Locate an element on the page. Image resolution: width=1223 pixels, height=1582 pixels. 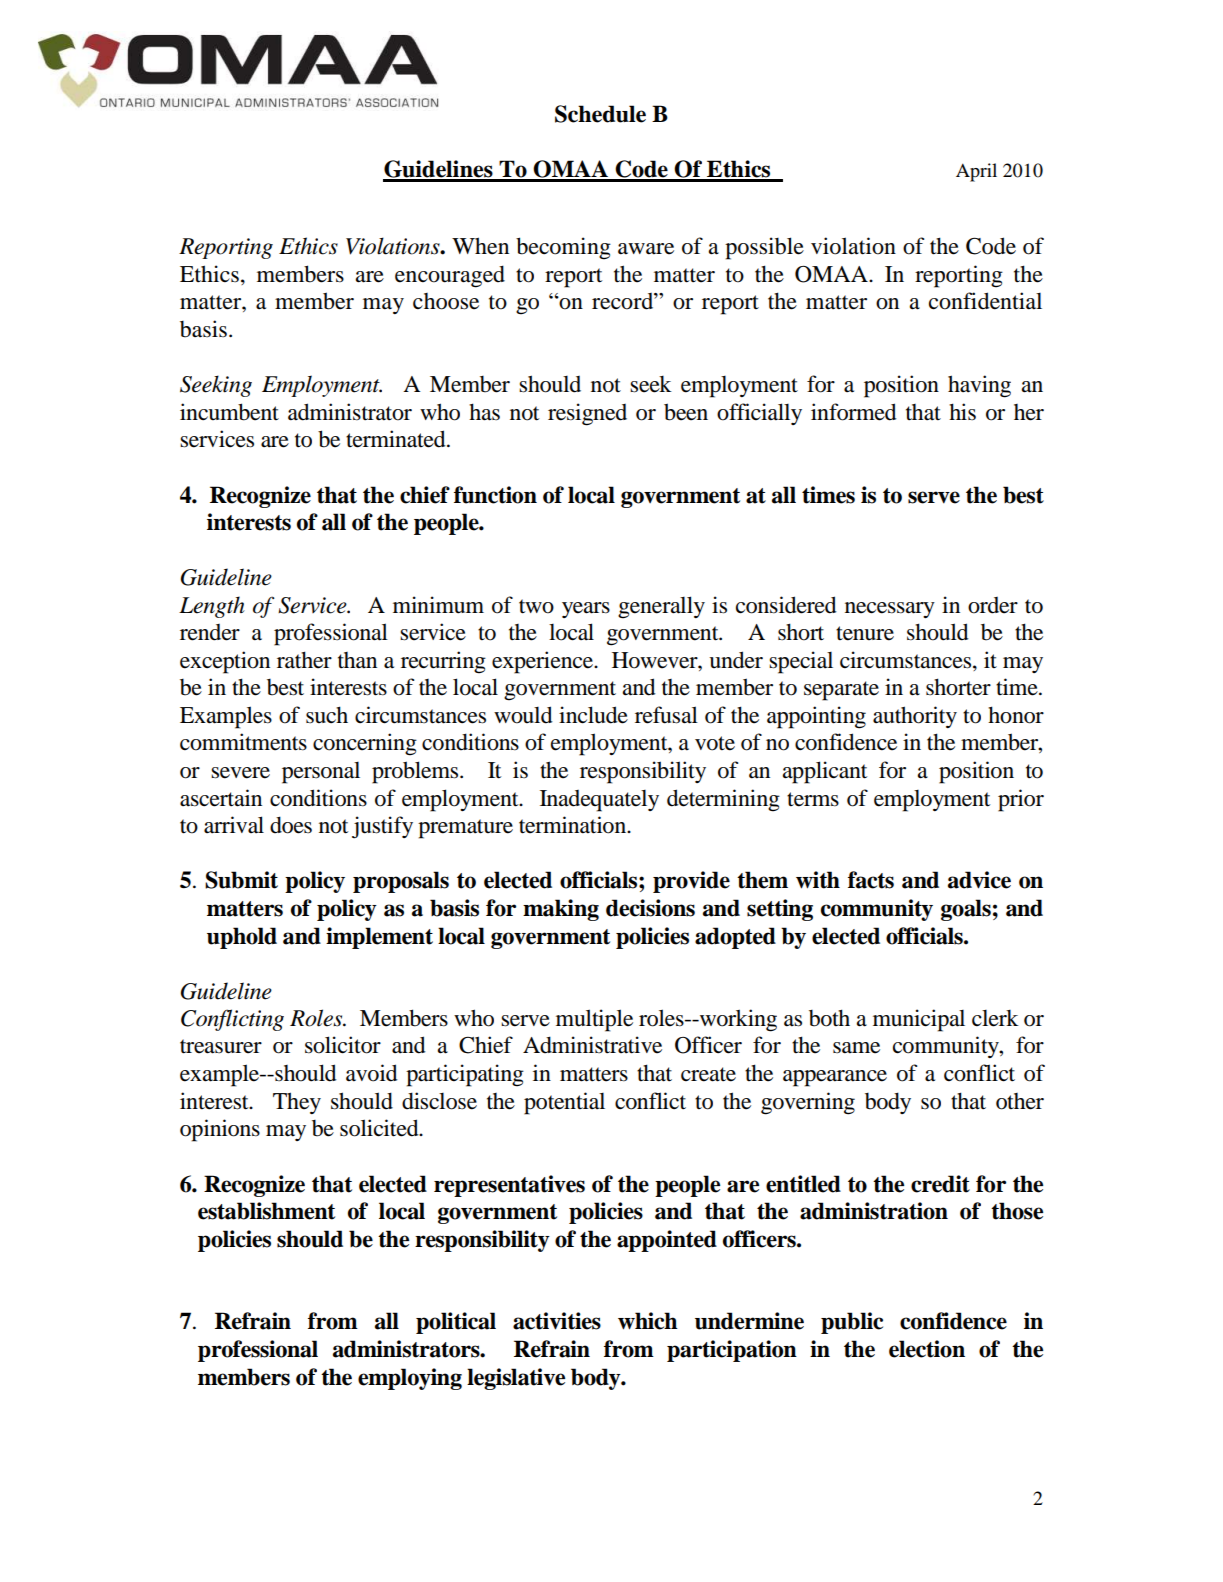
uphold is located at coordinates (242, 938).
